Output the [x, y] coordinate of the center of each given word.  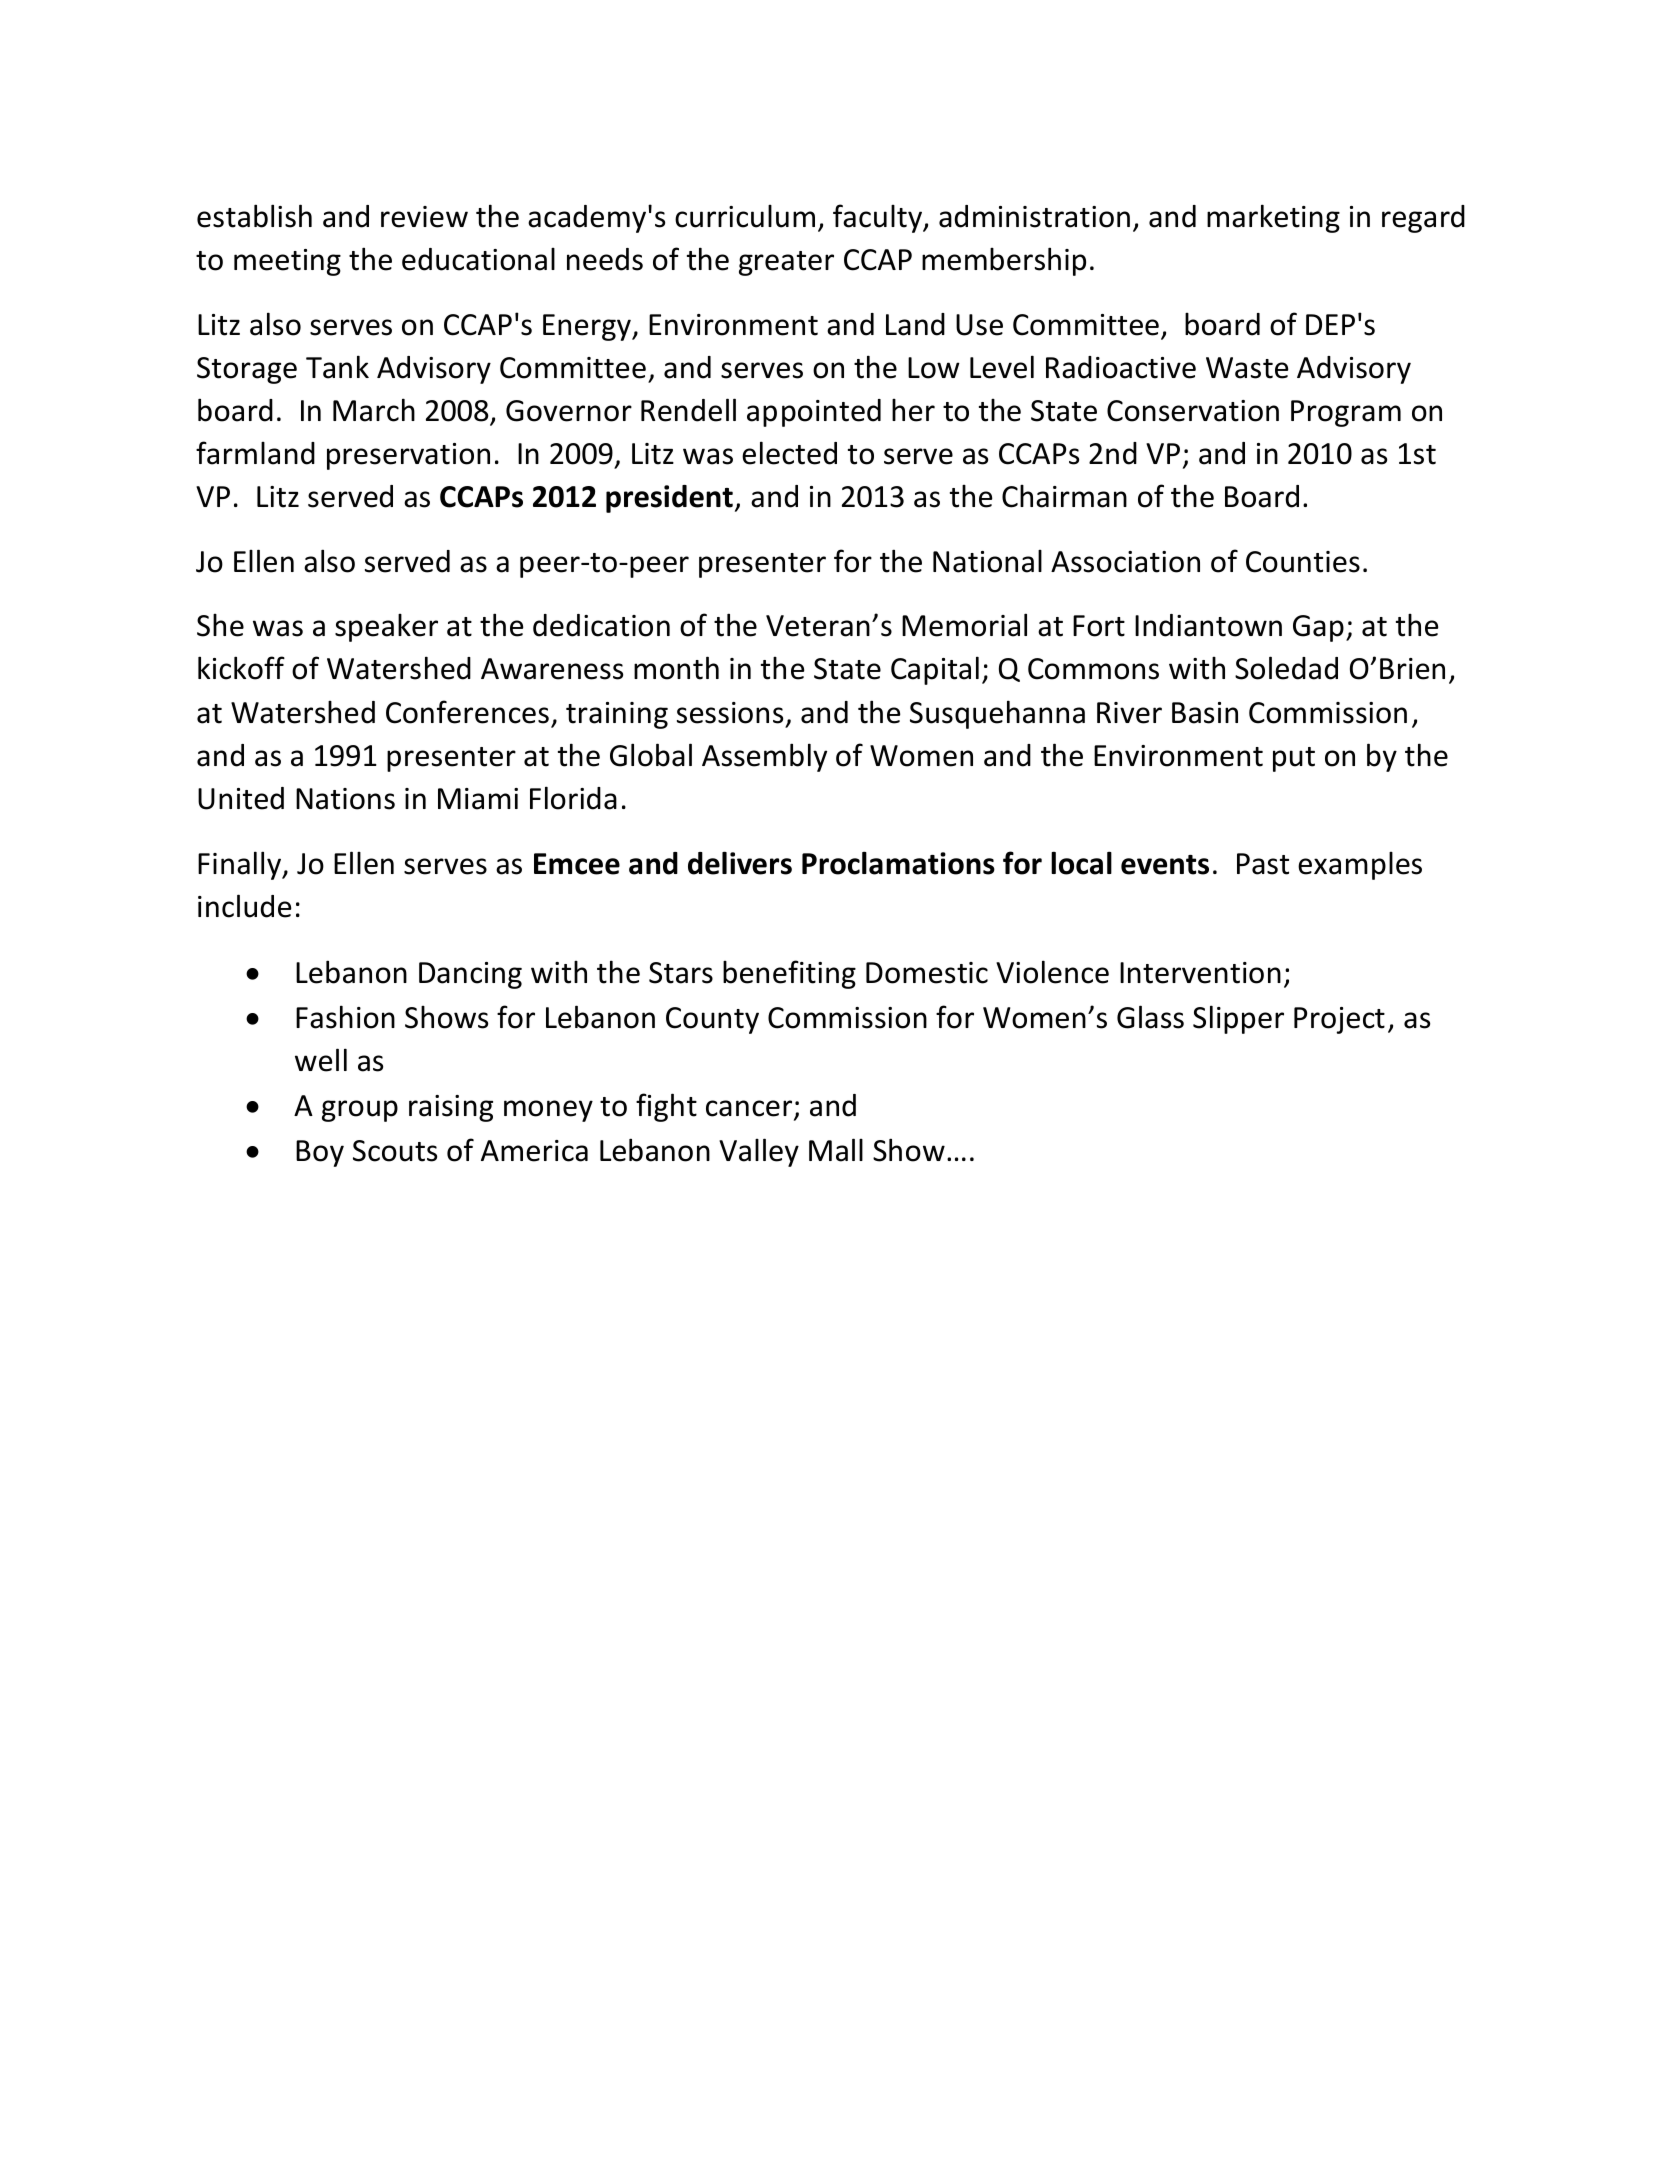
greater [786, 263]
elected [789, 453]
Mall [836, 1150]
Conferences [467, 712]
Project [1339, 1020]
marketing [1273, 218]
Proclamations [898, 863]
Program [1346, 413]
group [360, 1111]
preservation [408, 456]
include [245, 906]
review [424, 217]
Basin [1205, 713]
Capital [935, 670]
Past [1263, 864]
